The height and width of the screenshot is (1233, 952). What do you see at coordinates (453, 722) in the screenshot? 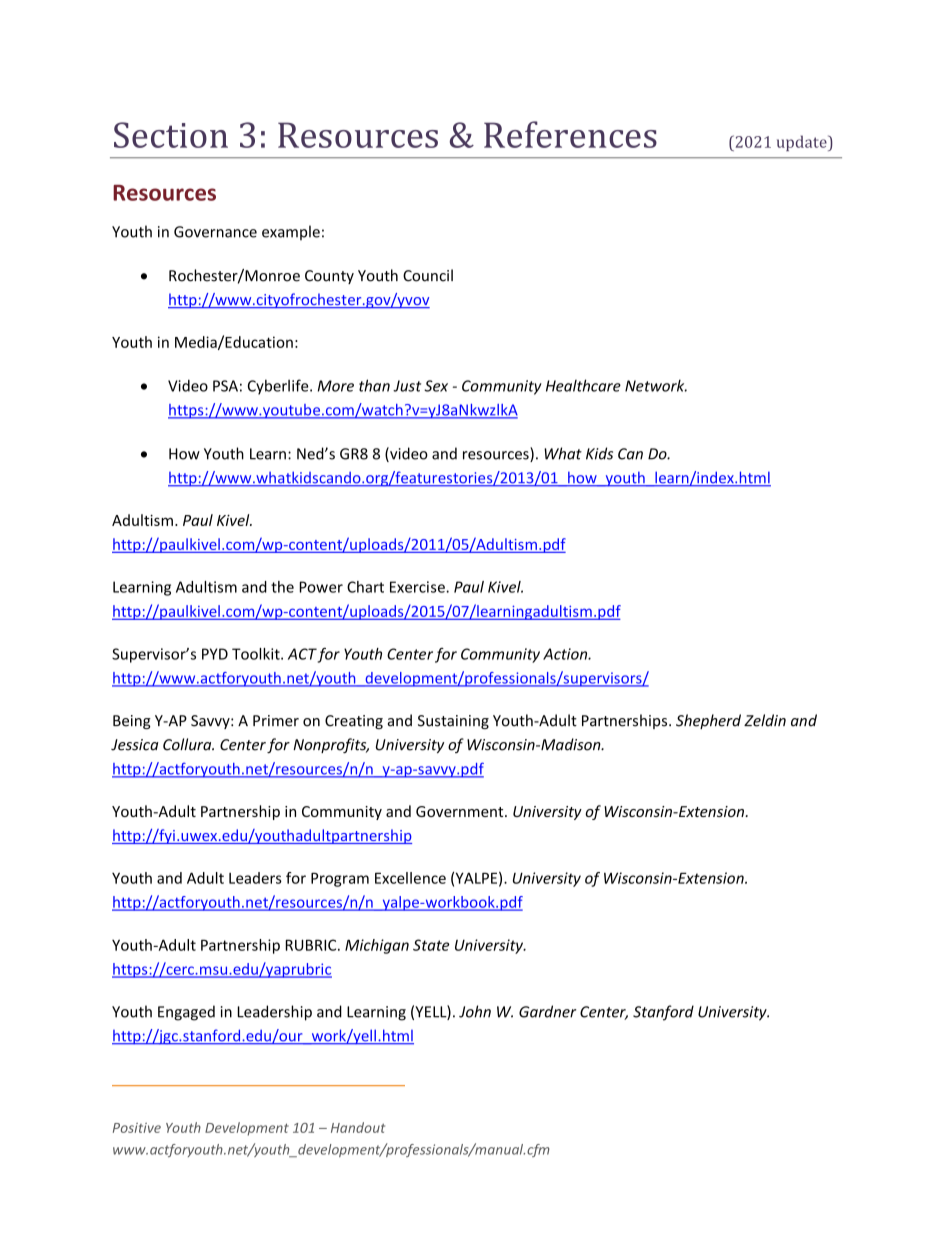
I see `Sustaining` at bounding box center [453, 722].
